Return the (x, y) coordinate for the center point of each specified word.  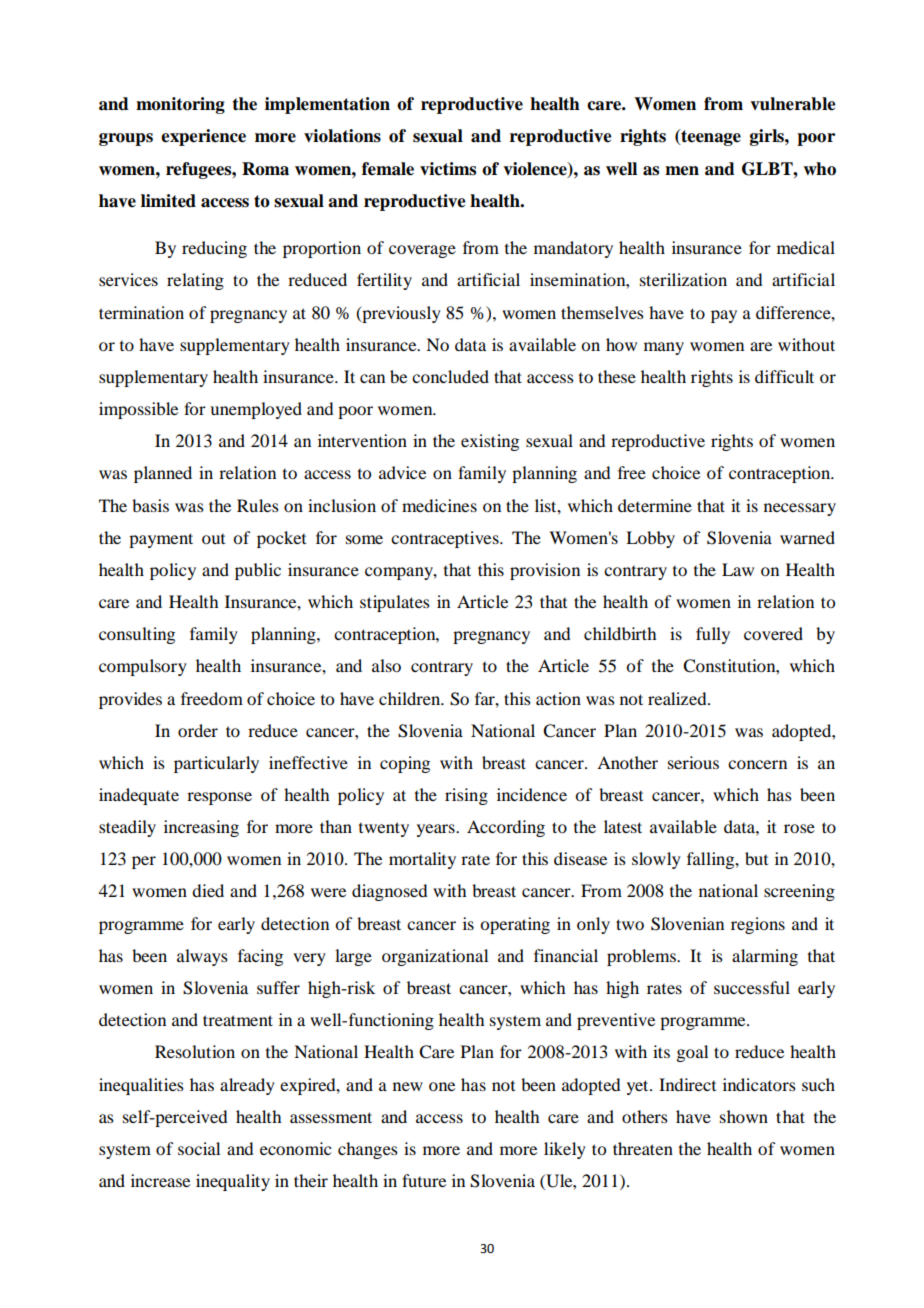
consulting (137, 635)
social (199, 1148)
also (386, 665)
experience (203, 137)
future (424, 1180)
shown (744, 1116)
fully (713, 635)
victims (448, 169)
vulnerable (793, 104)
